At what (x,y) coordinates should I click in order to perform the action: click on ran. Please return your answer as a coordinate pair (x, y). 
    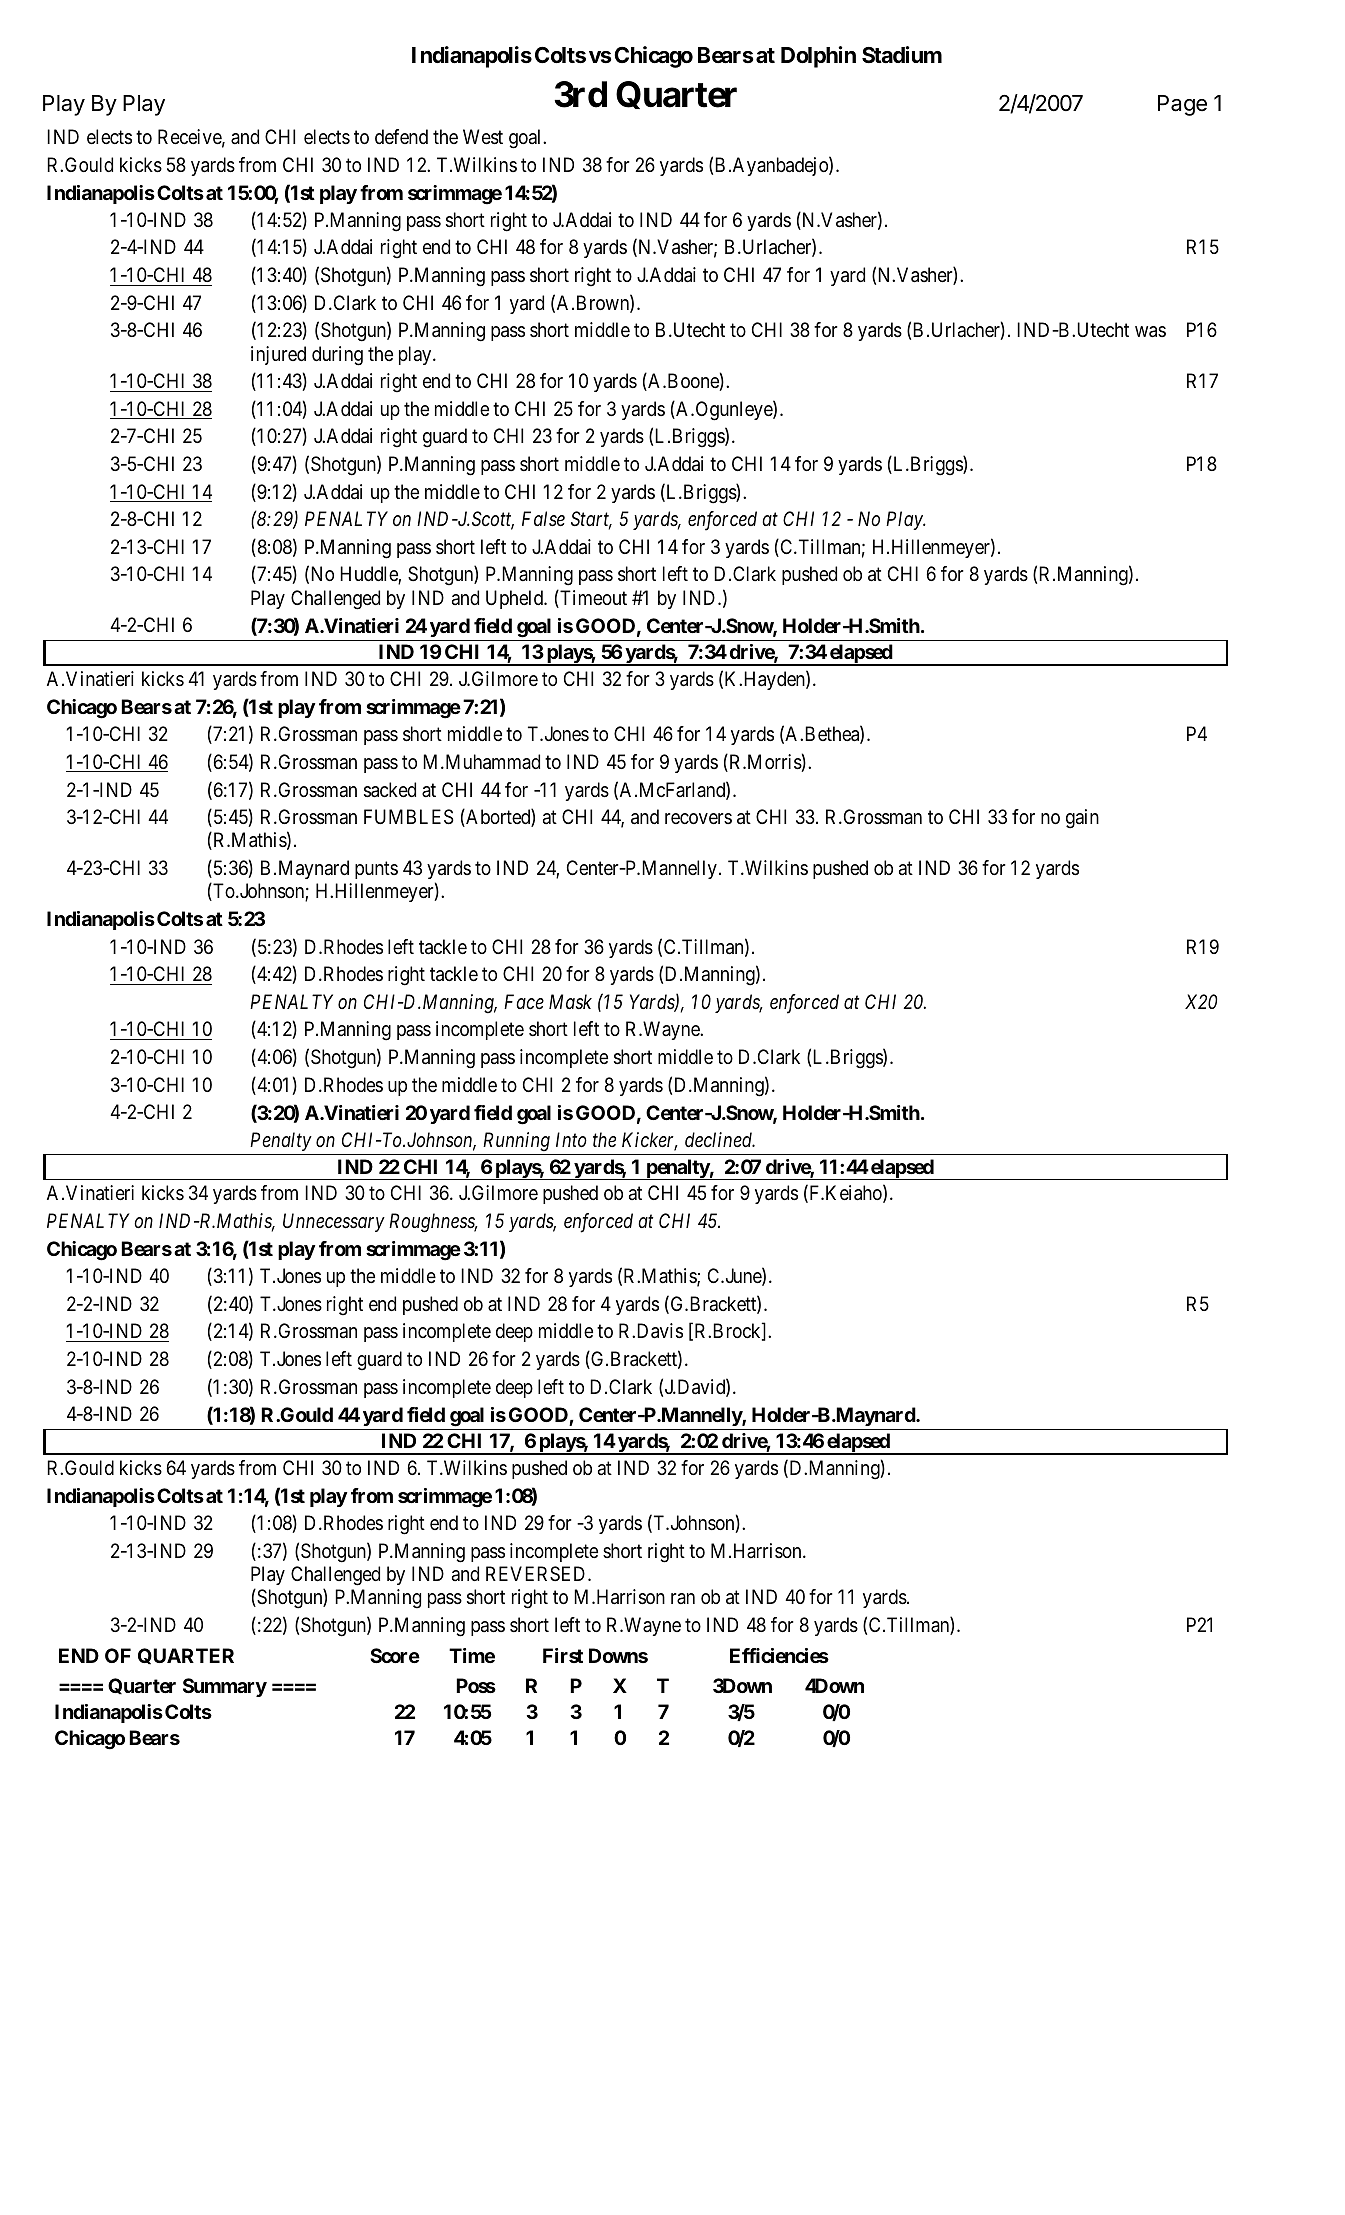
    Looking at the image, I should click on (683, 1599).
